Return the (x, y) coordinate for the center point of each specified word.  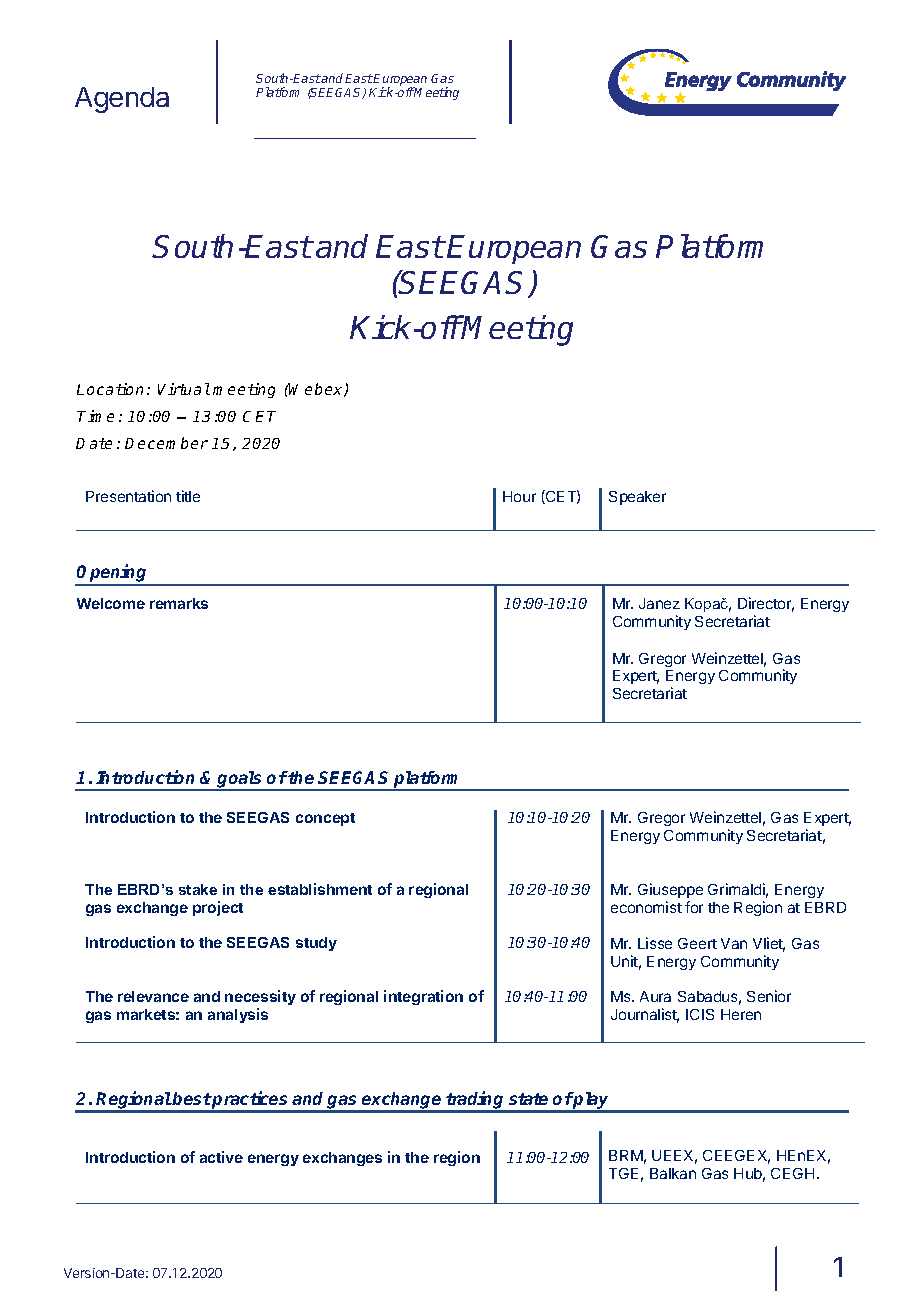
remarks (179, 603)
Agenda (122, 100)
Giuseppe (670, 890)
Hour (519, 496)
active (221, 1157)
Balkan (673, 1173)
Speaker (637, 498)
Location (110, 389)
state (528, 1099)
